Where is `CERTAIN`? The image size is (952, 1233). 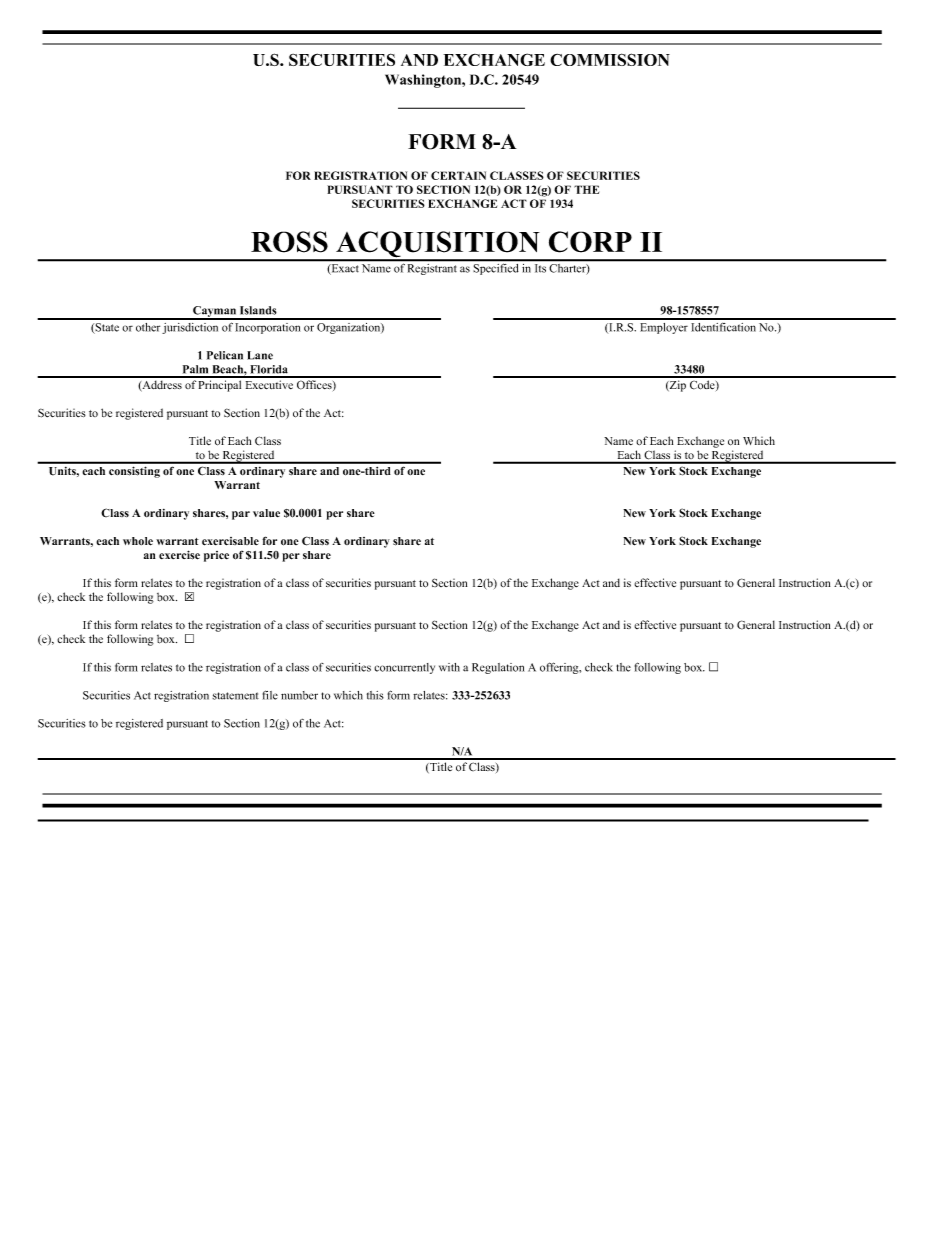 CERTAIN is located at coordinates (458, 175).
